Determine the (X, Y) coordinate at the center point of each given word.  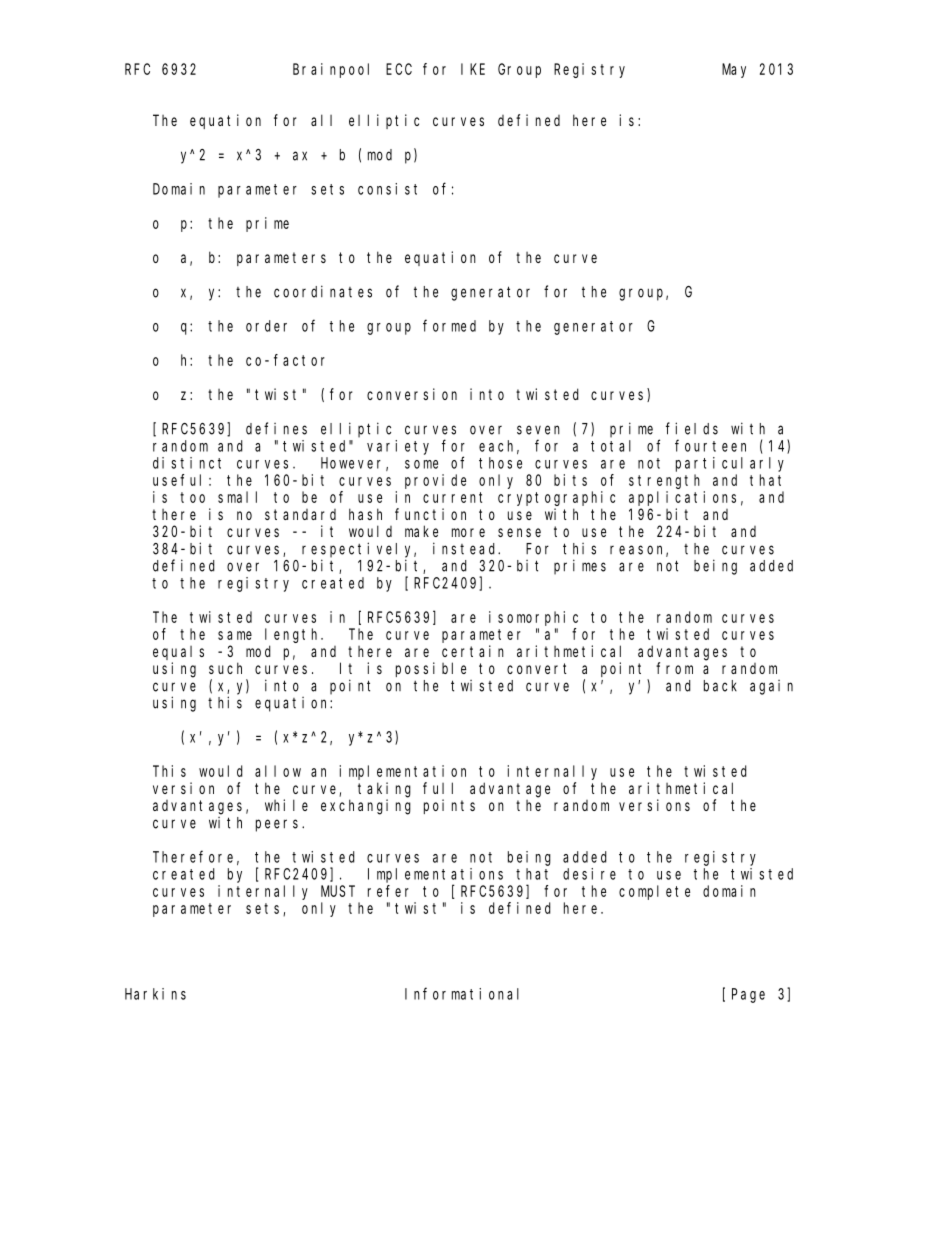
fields (692, 428)
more (468, 532)
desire (589, 874)
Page (748, 995)
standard (300, 514)
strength (664, 481)
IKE (473, 69)
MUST (338, 891)
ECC (399, 69)
